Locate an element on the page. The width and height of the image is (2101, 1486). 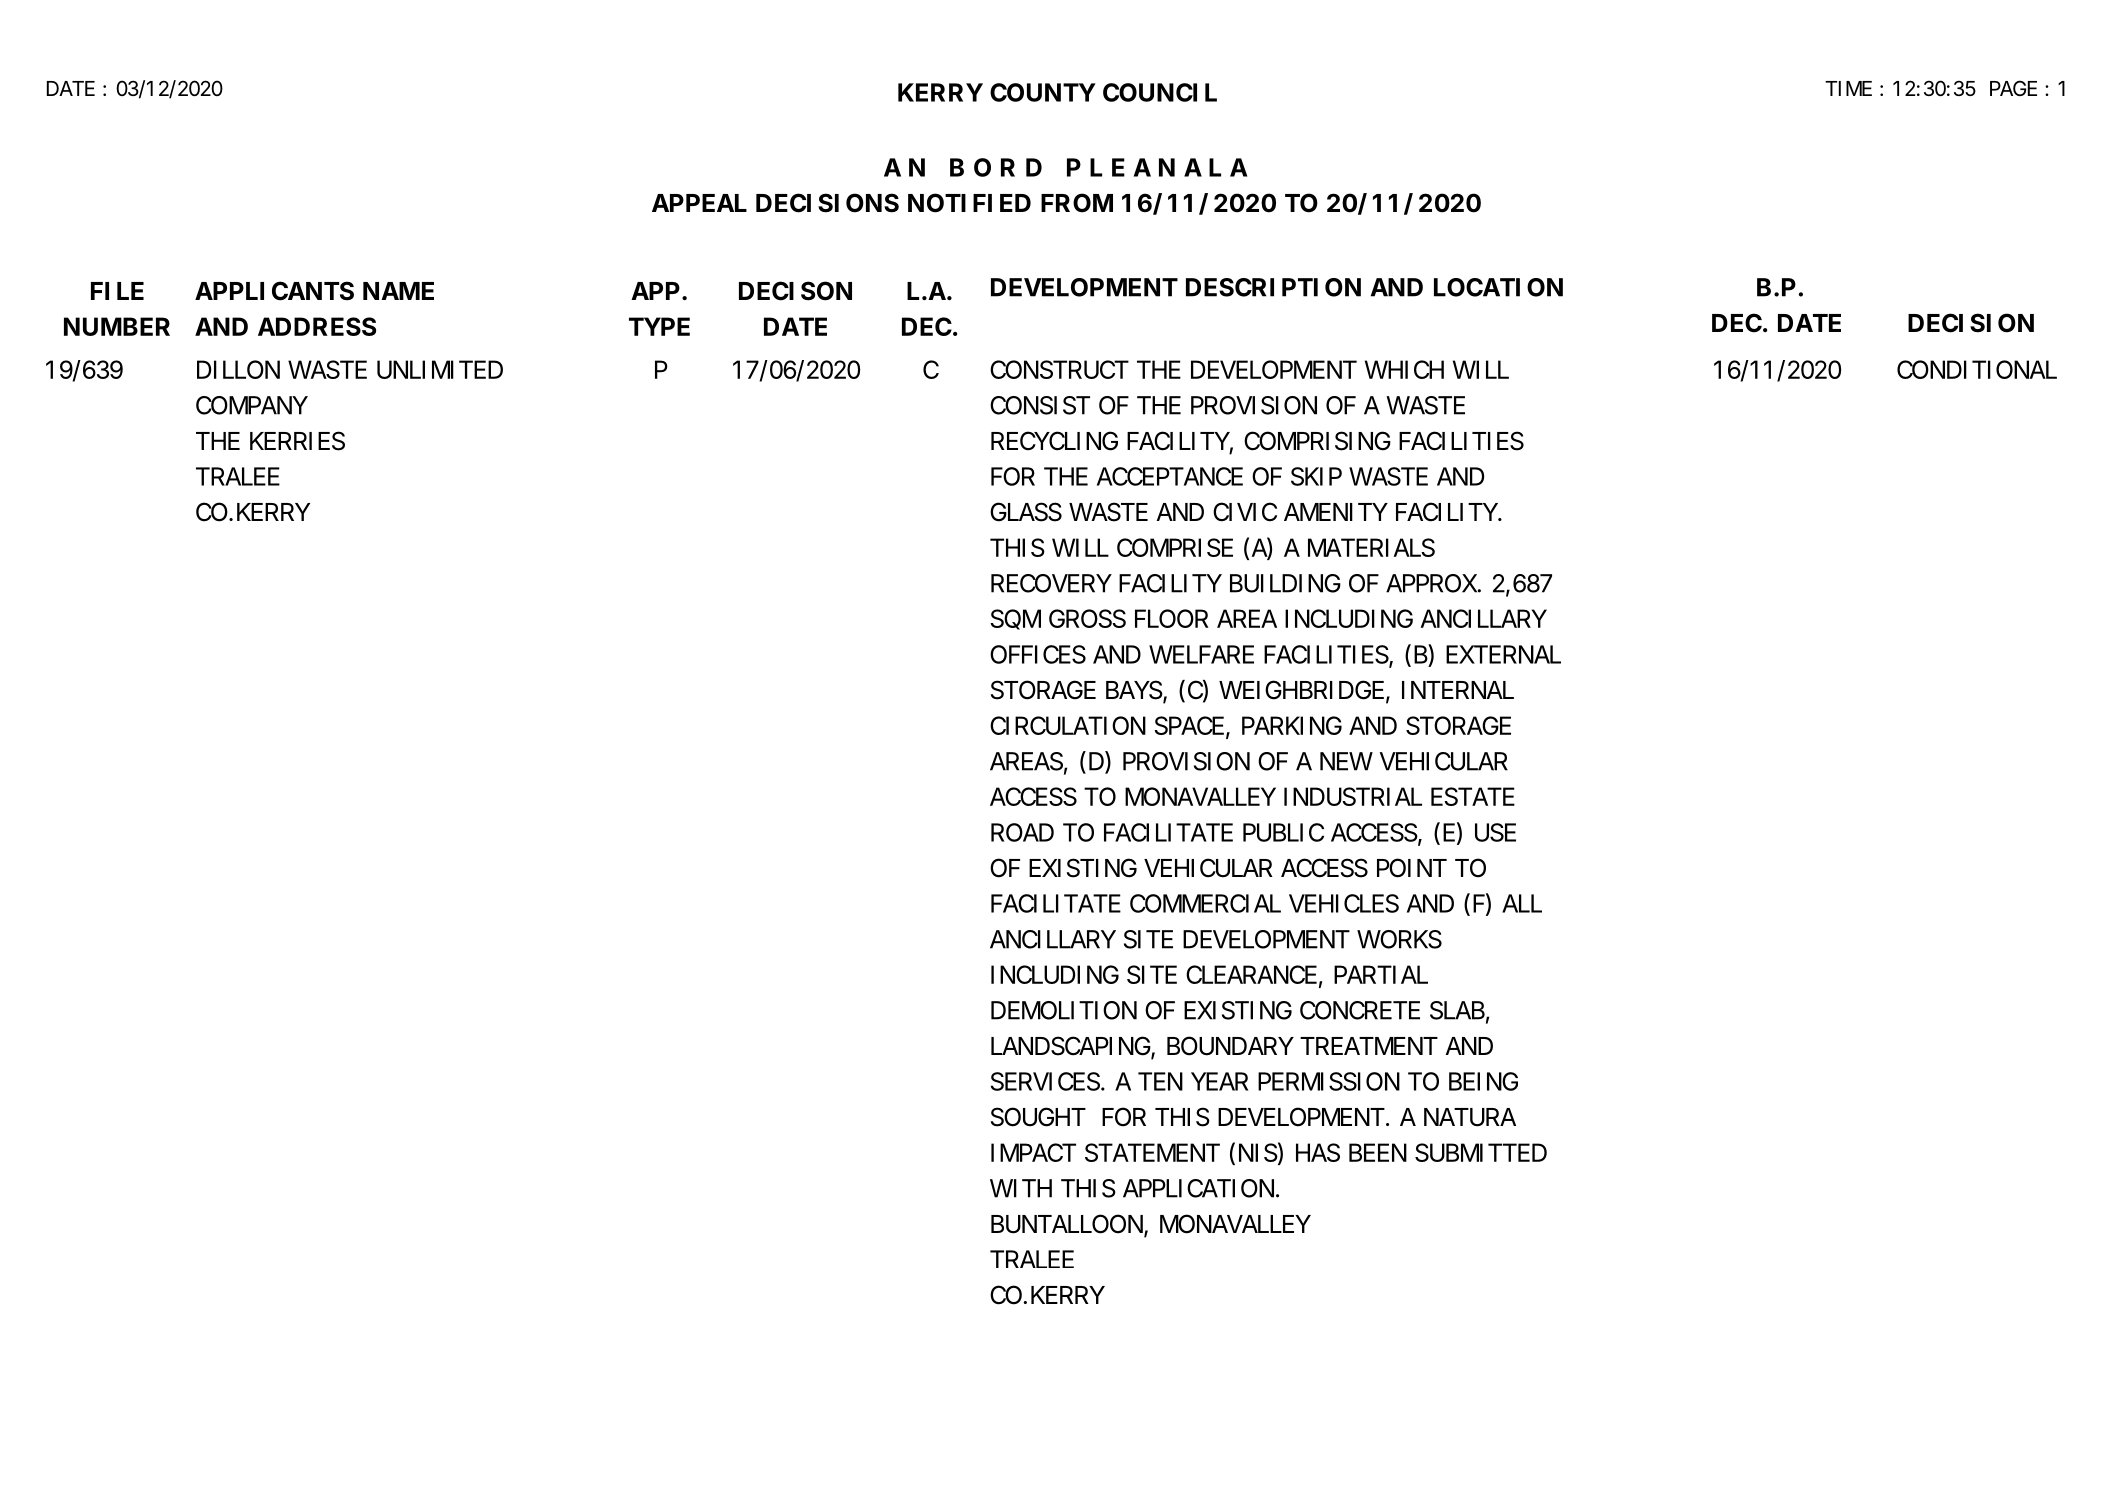
TIME is located at coordinates (1848, 88).
